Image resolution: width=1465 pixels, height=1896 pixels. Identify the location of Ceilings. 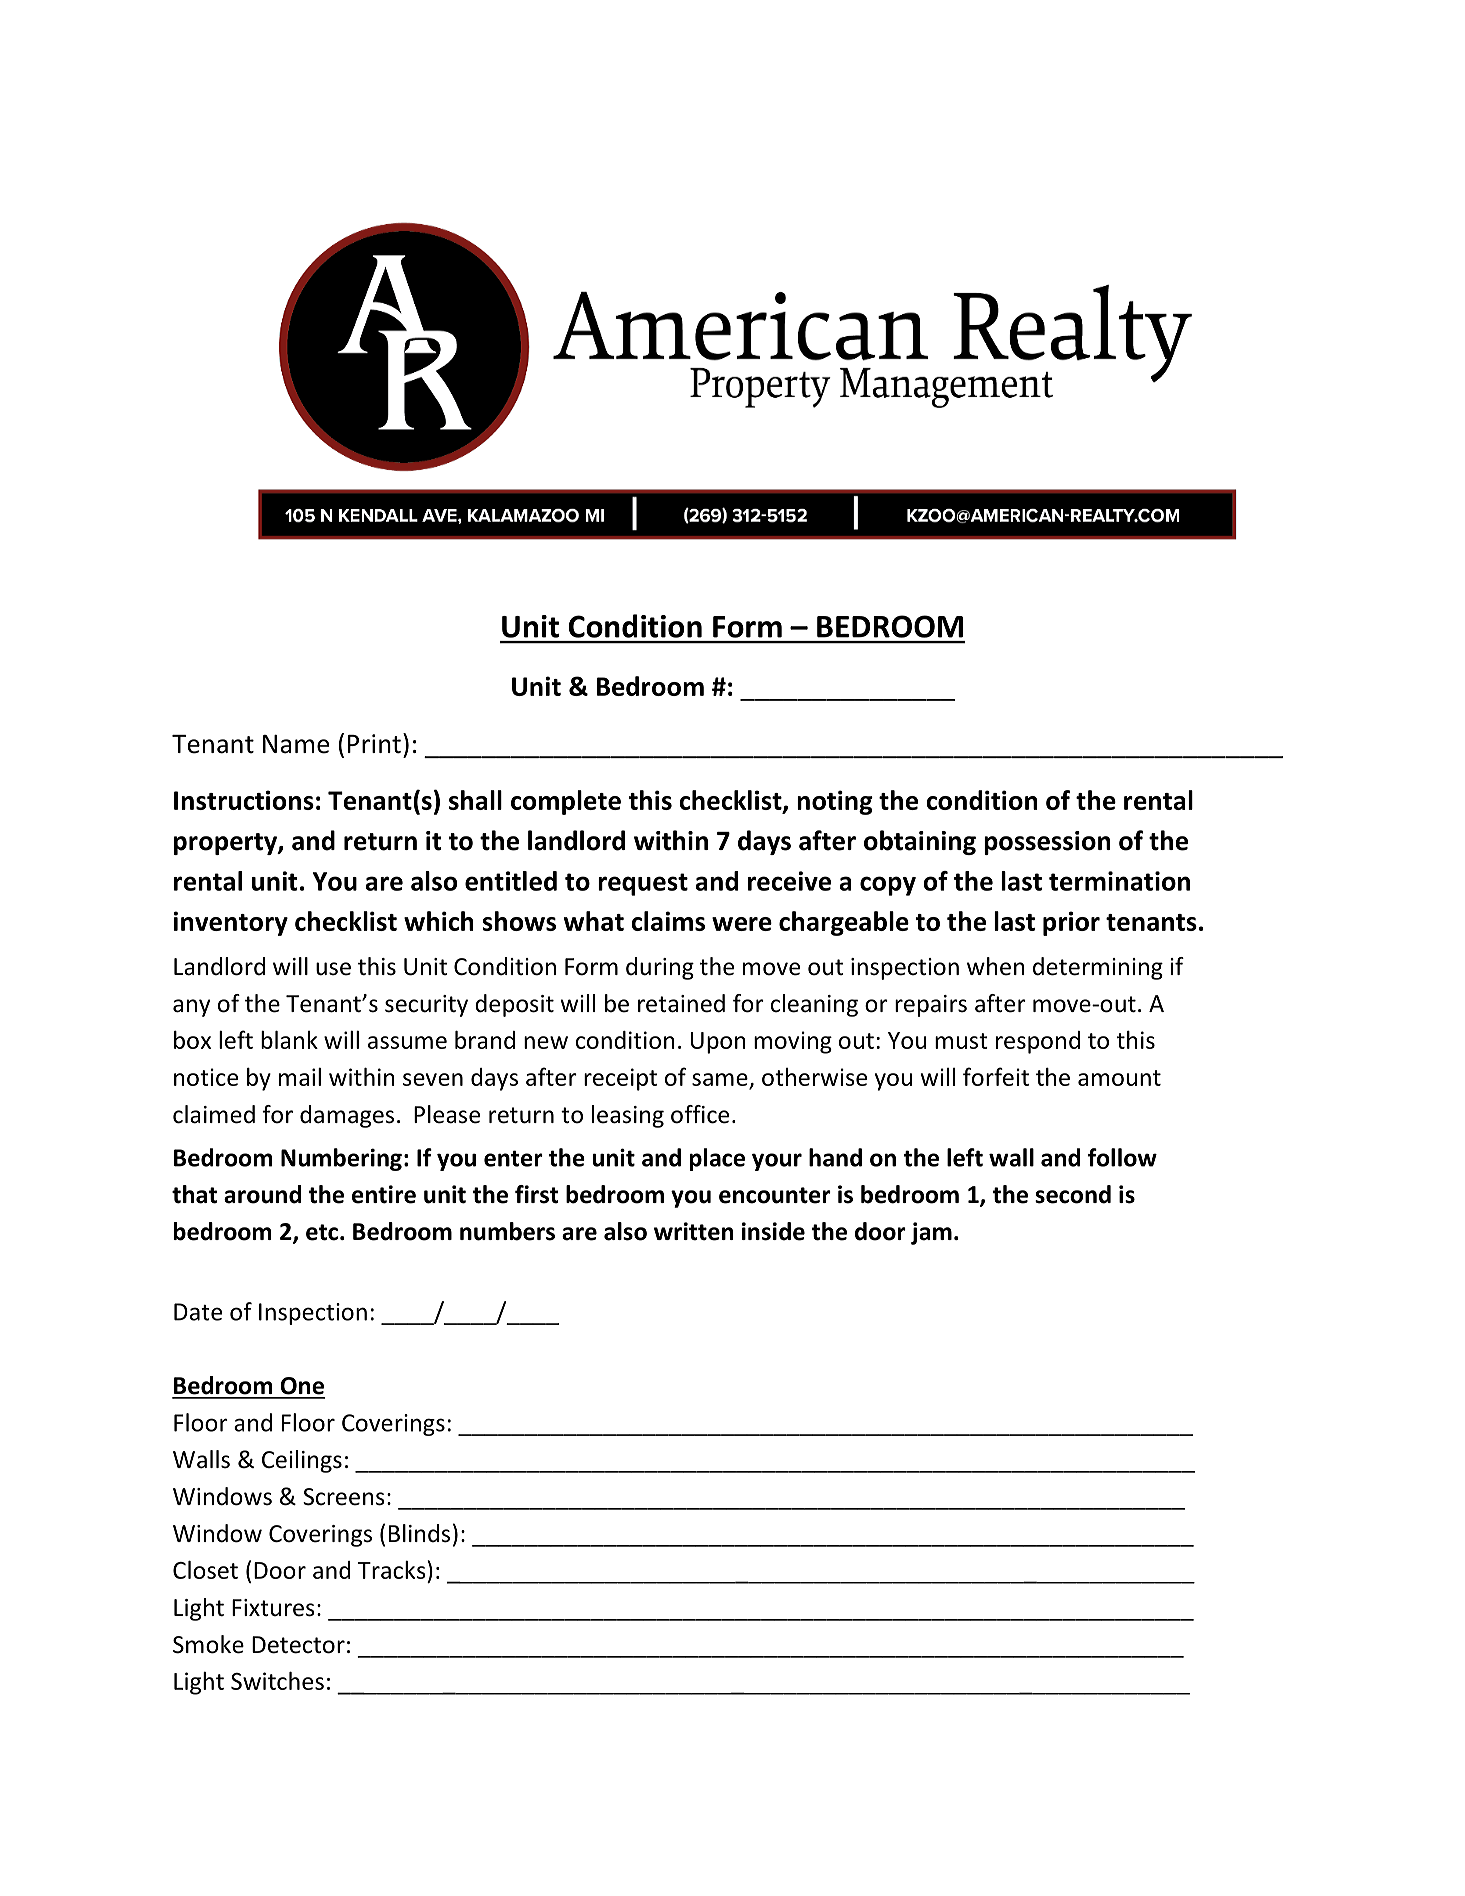
(302, 1461).
